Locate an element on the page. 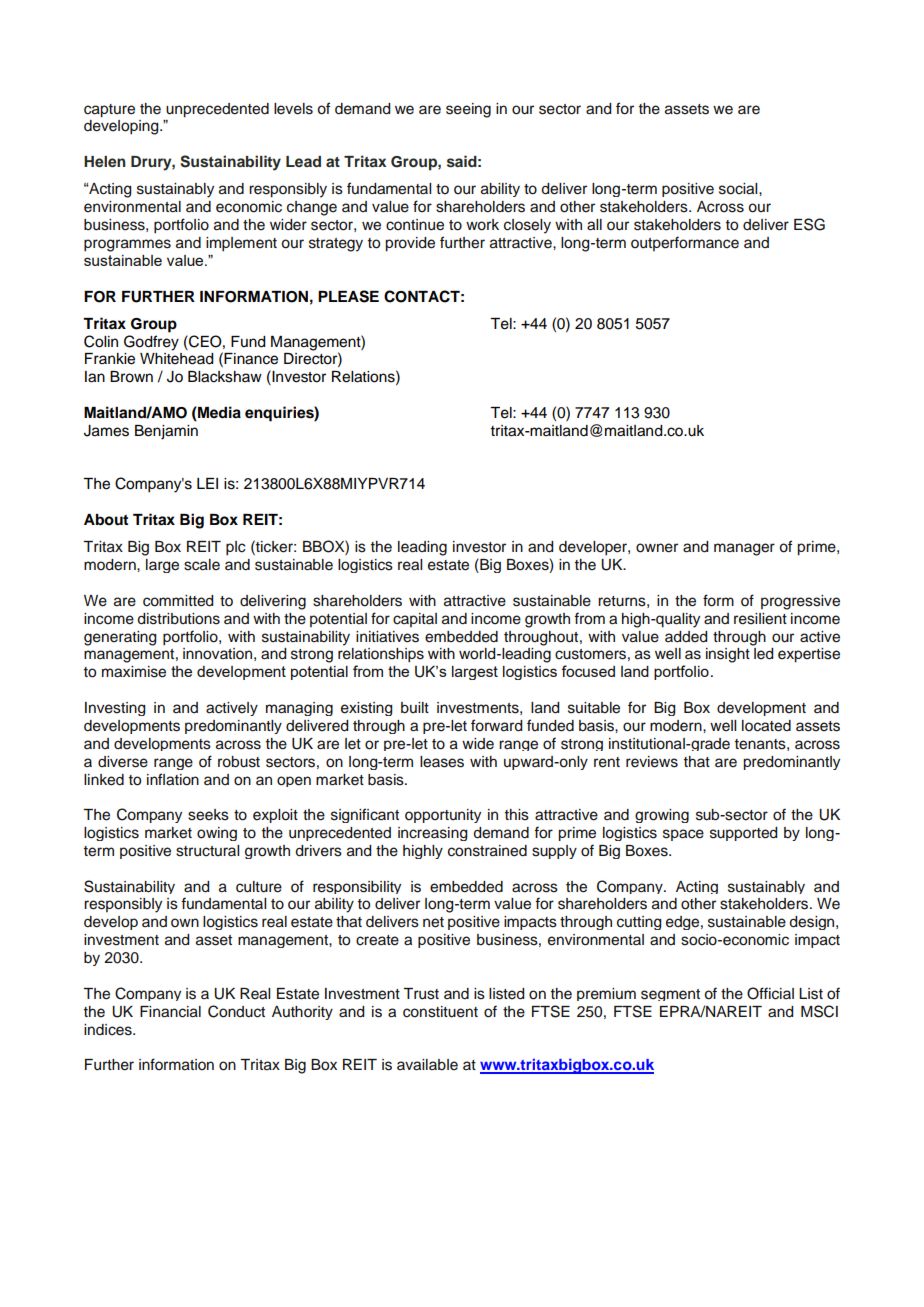  Benjamin is located at coordinates (166, 432).
